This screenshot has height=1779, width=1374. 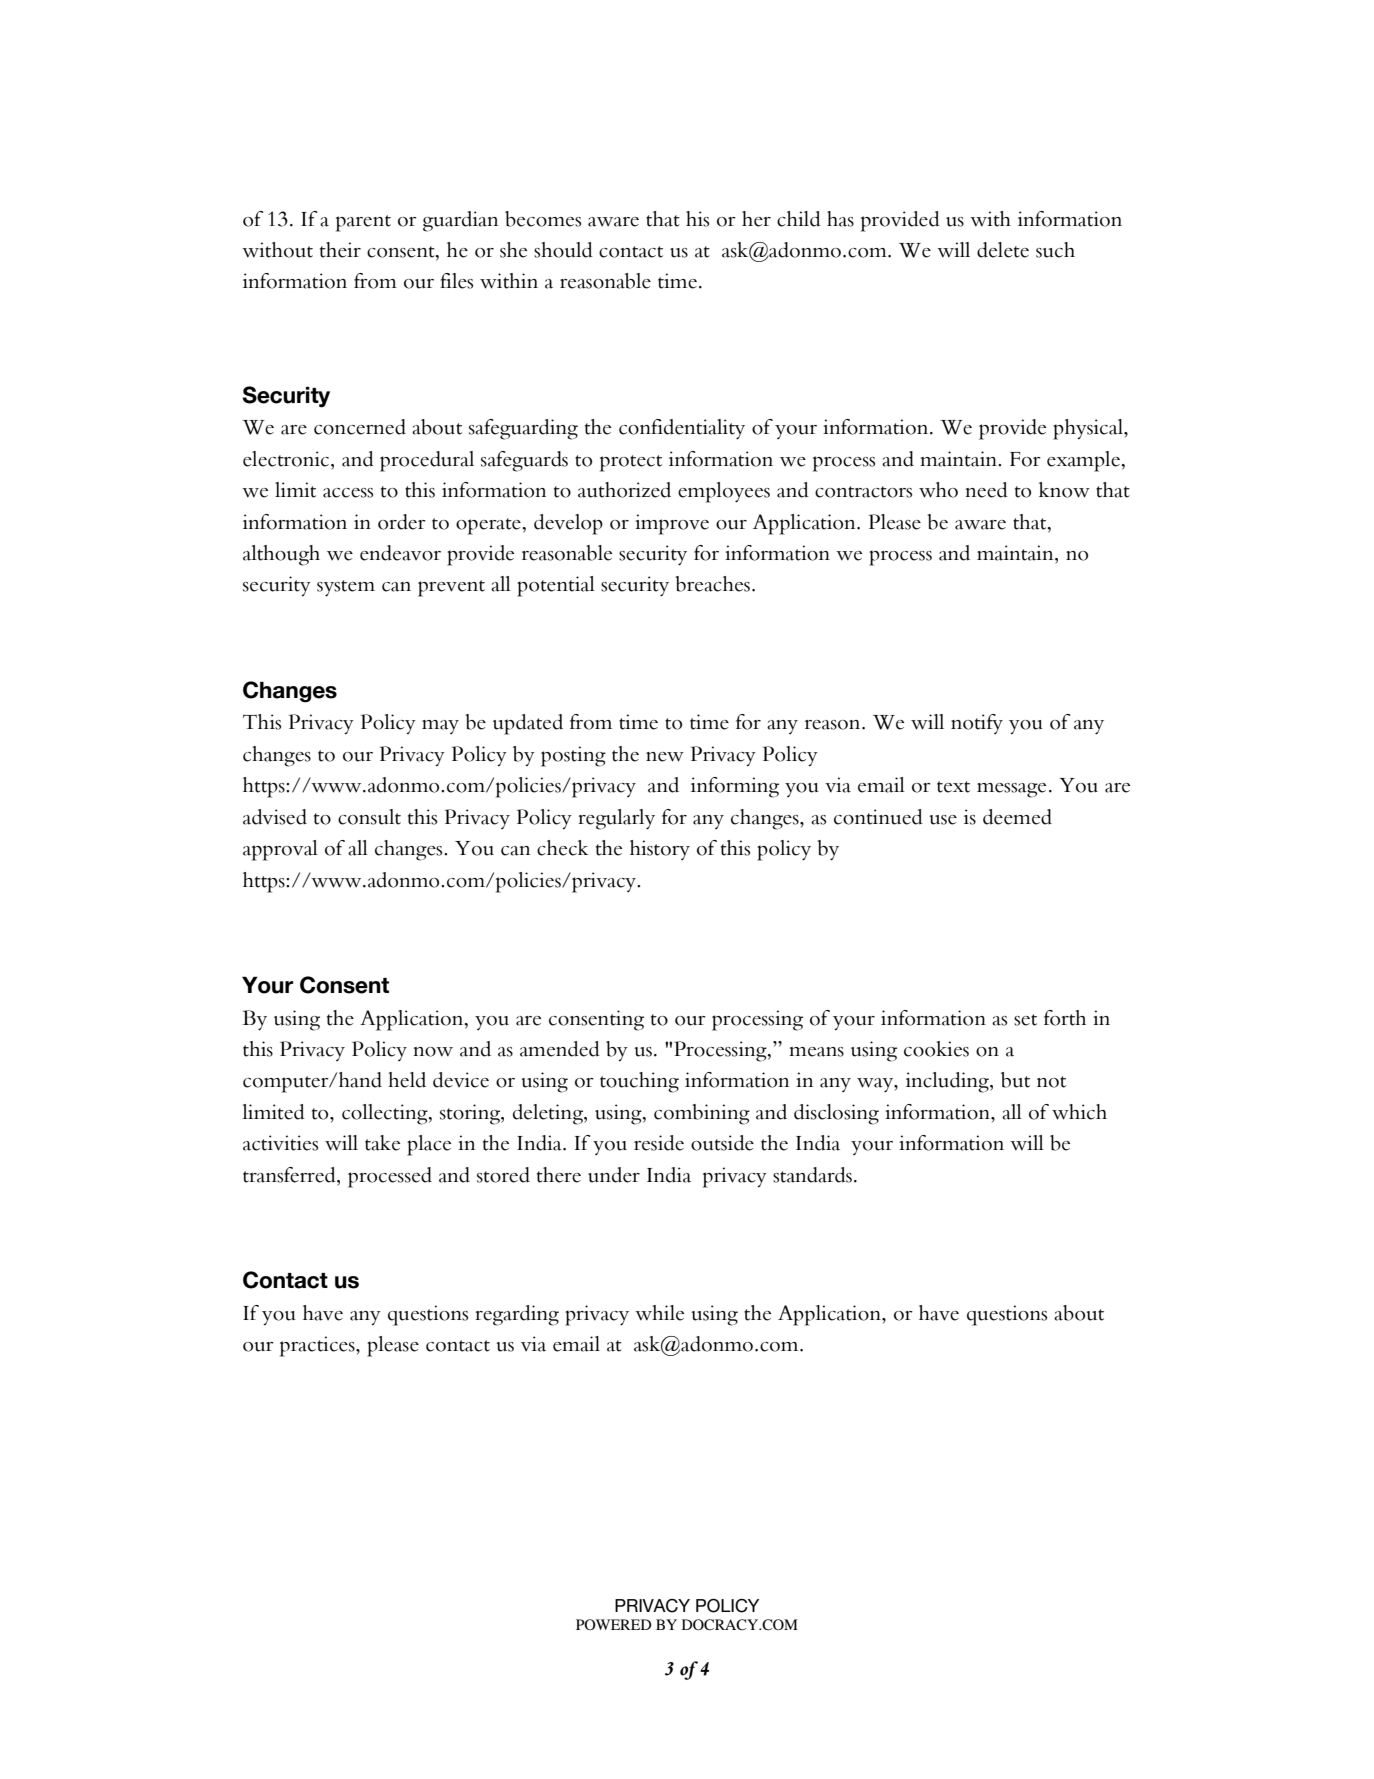 I want to click on consult, so click(x=369, y=817).
